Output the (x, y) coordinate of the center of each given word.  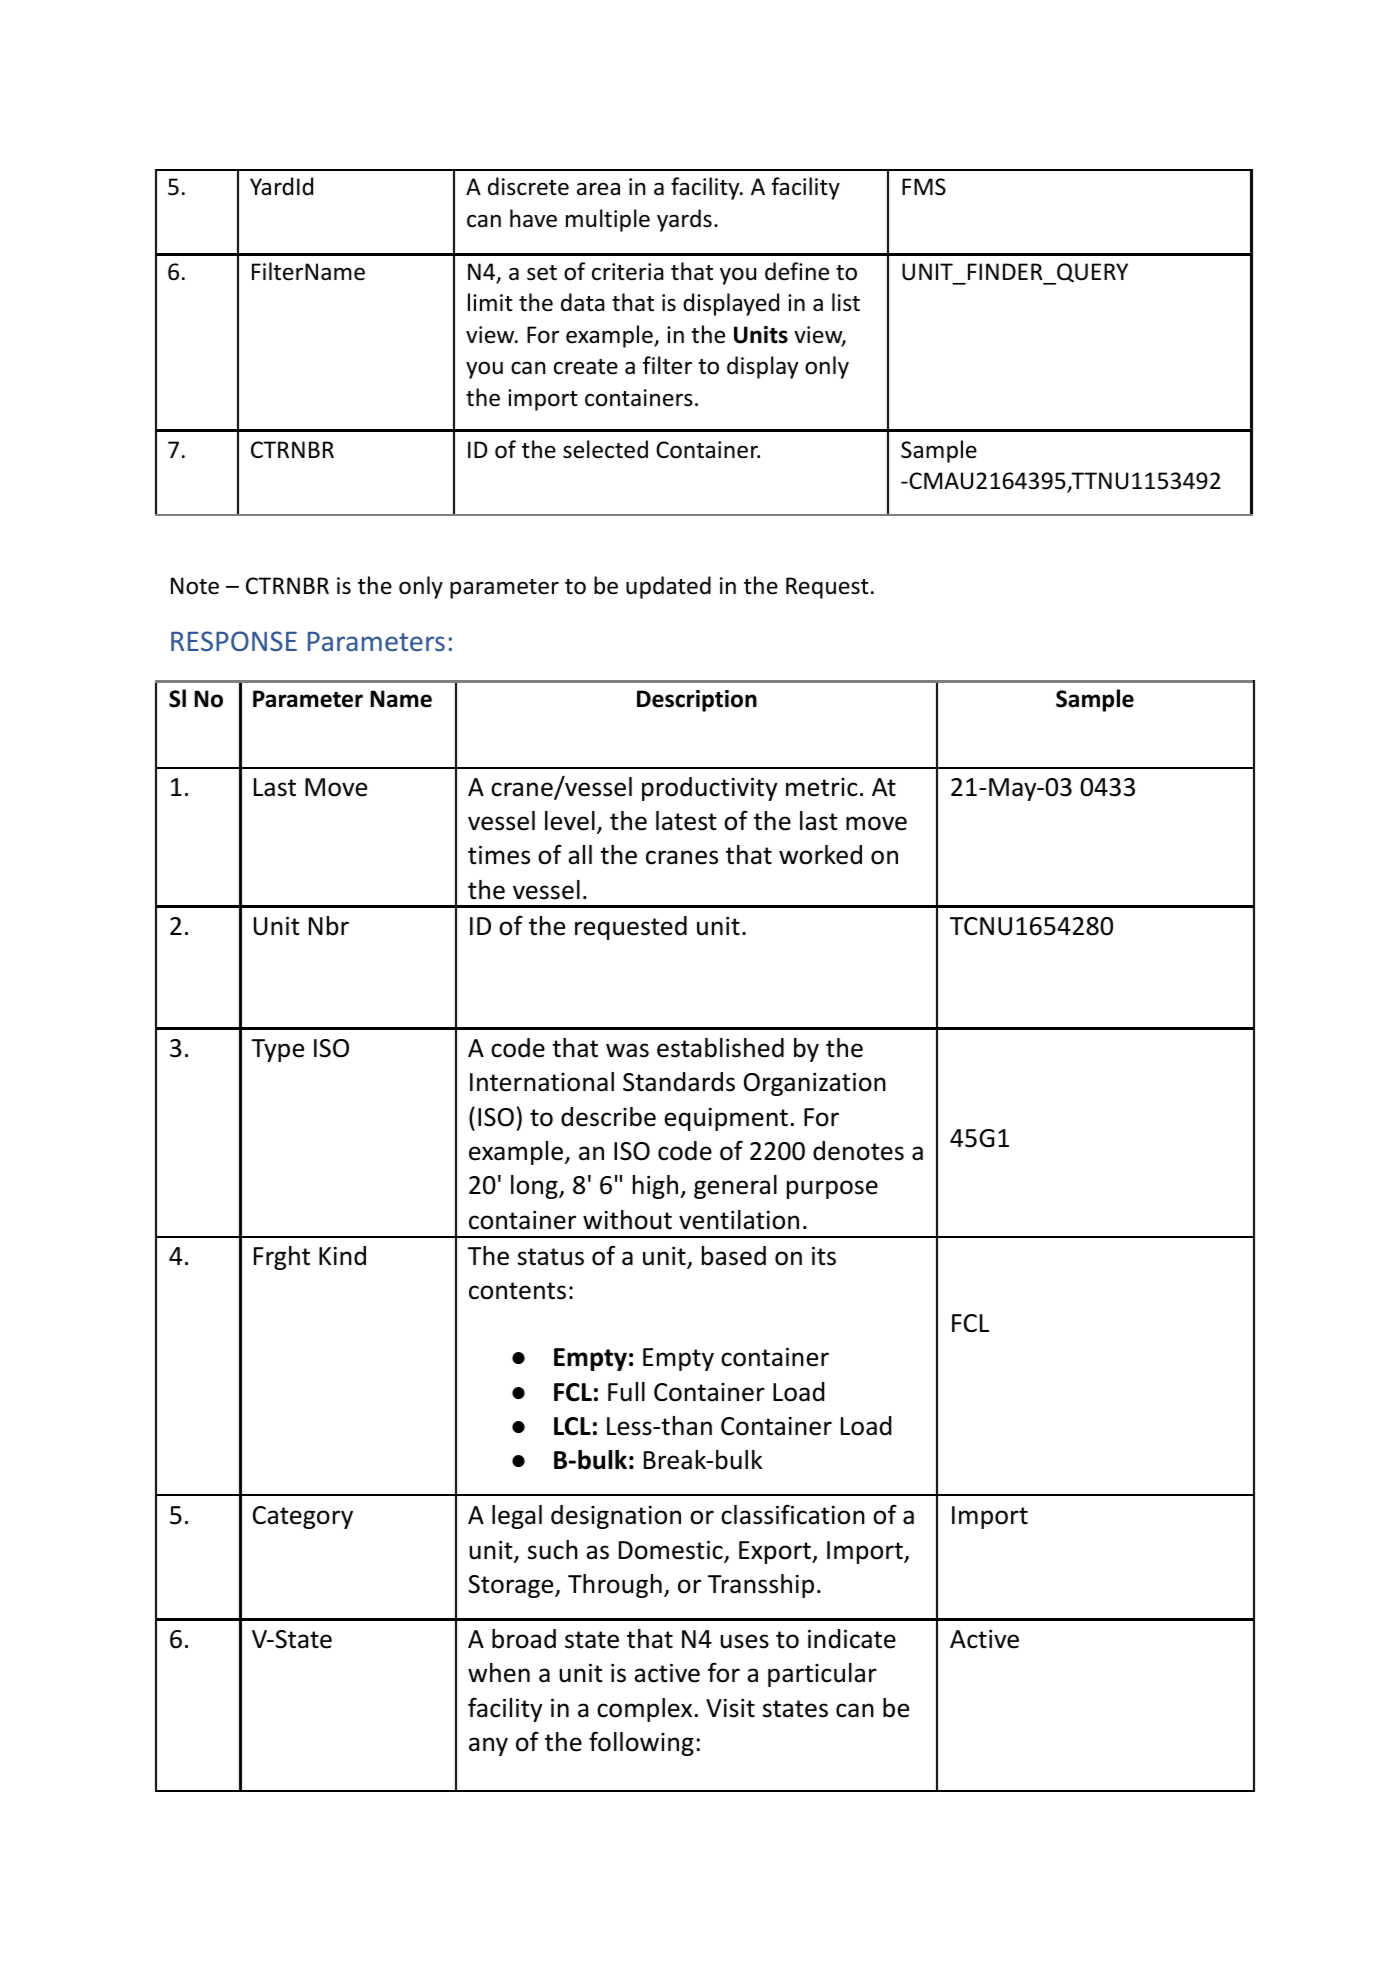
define (797, 271)
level (570, 821)
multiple (608, 220)
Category (303, 1517)
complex (644, 1710)
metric (822, 787)
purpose (832, 1189)
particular (822, 1675)
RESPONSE (234, 641)
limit (490, 302)
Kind (342, 1256)
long (535, 1187)
